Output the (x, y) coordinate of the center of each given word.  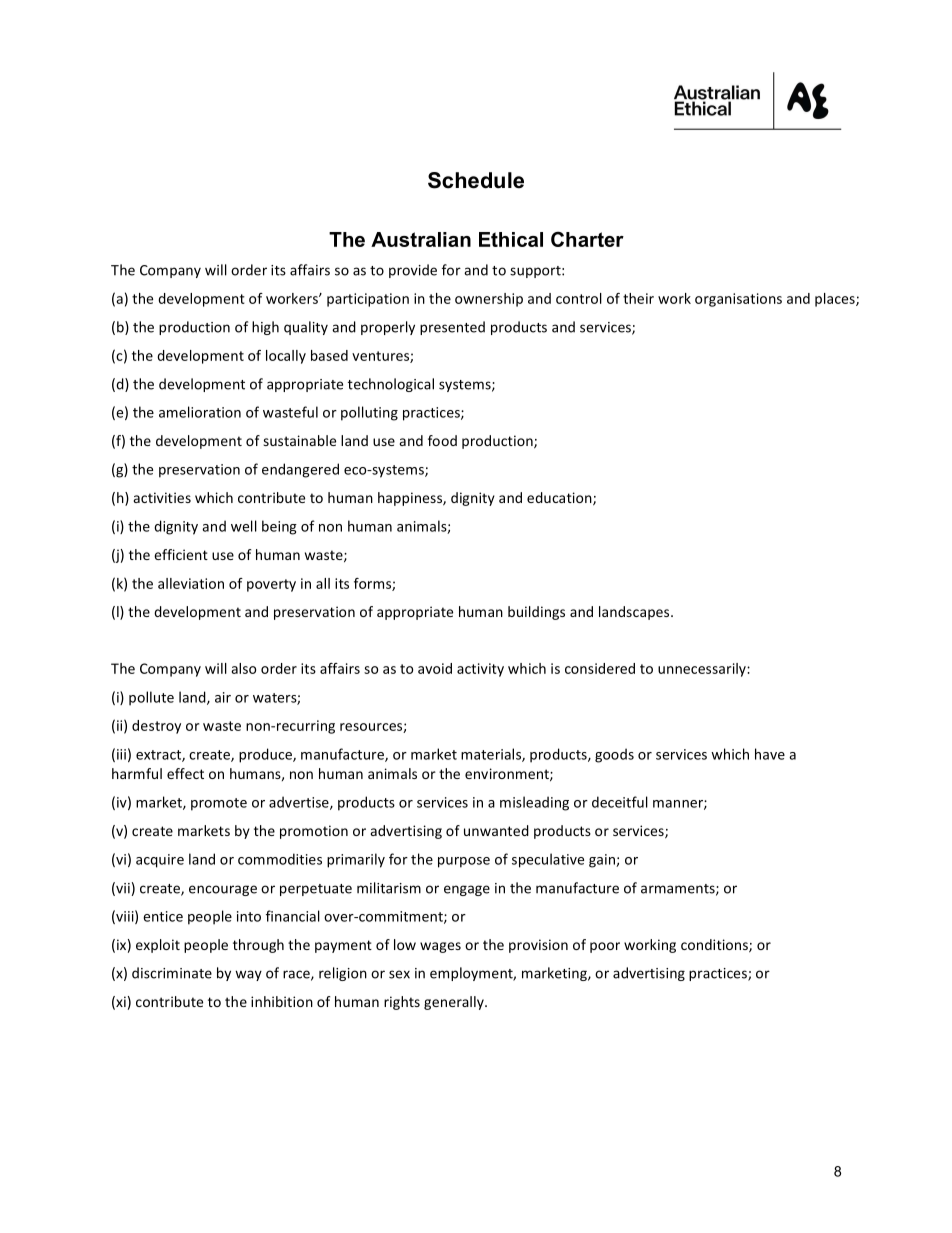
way (248, 975)
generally (455, 1003)
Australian (421, 239)
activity (480, 670)
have (770, 754)
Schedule (476, 180)
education (560, 499)
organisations (738, 300)
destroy (156, 727)
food (442, 440)
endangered (300, 470)
